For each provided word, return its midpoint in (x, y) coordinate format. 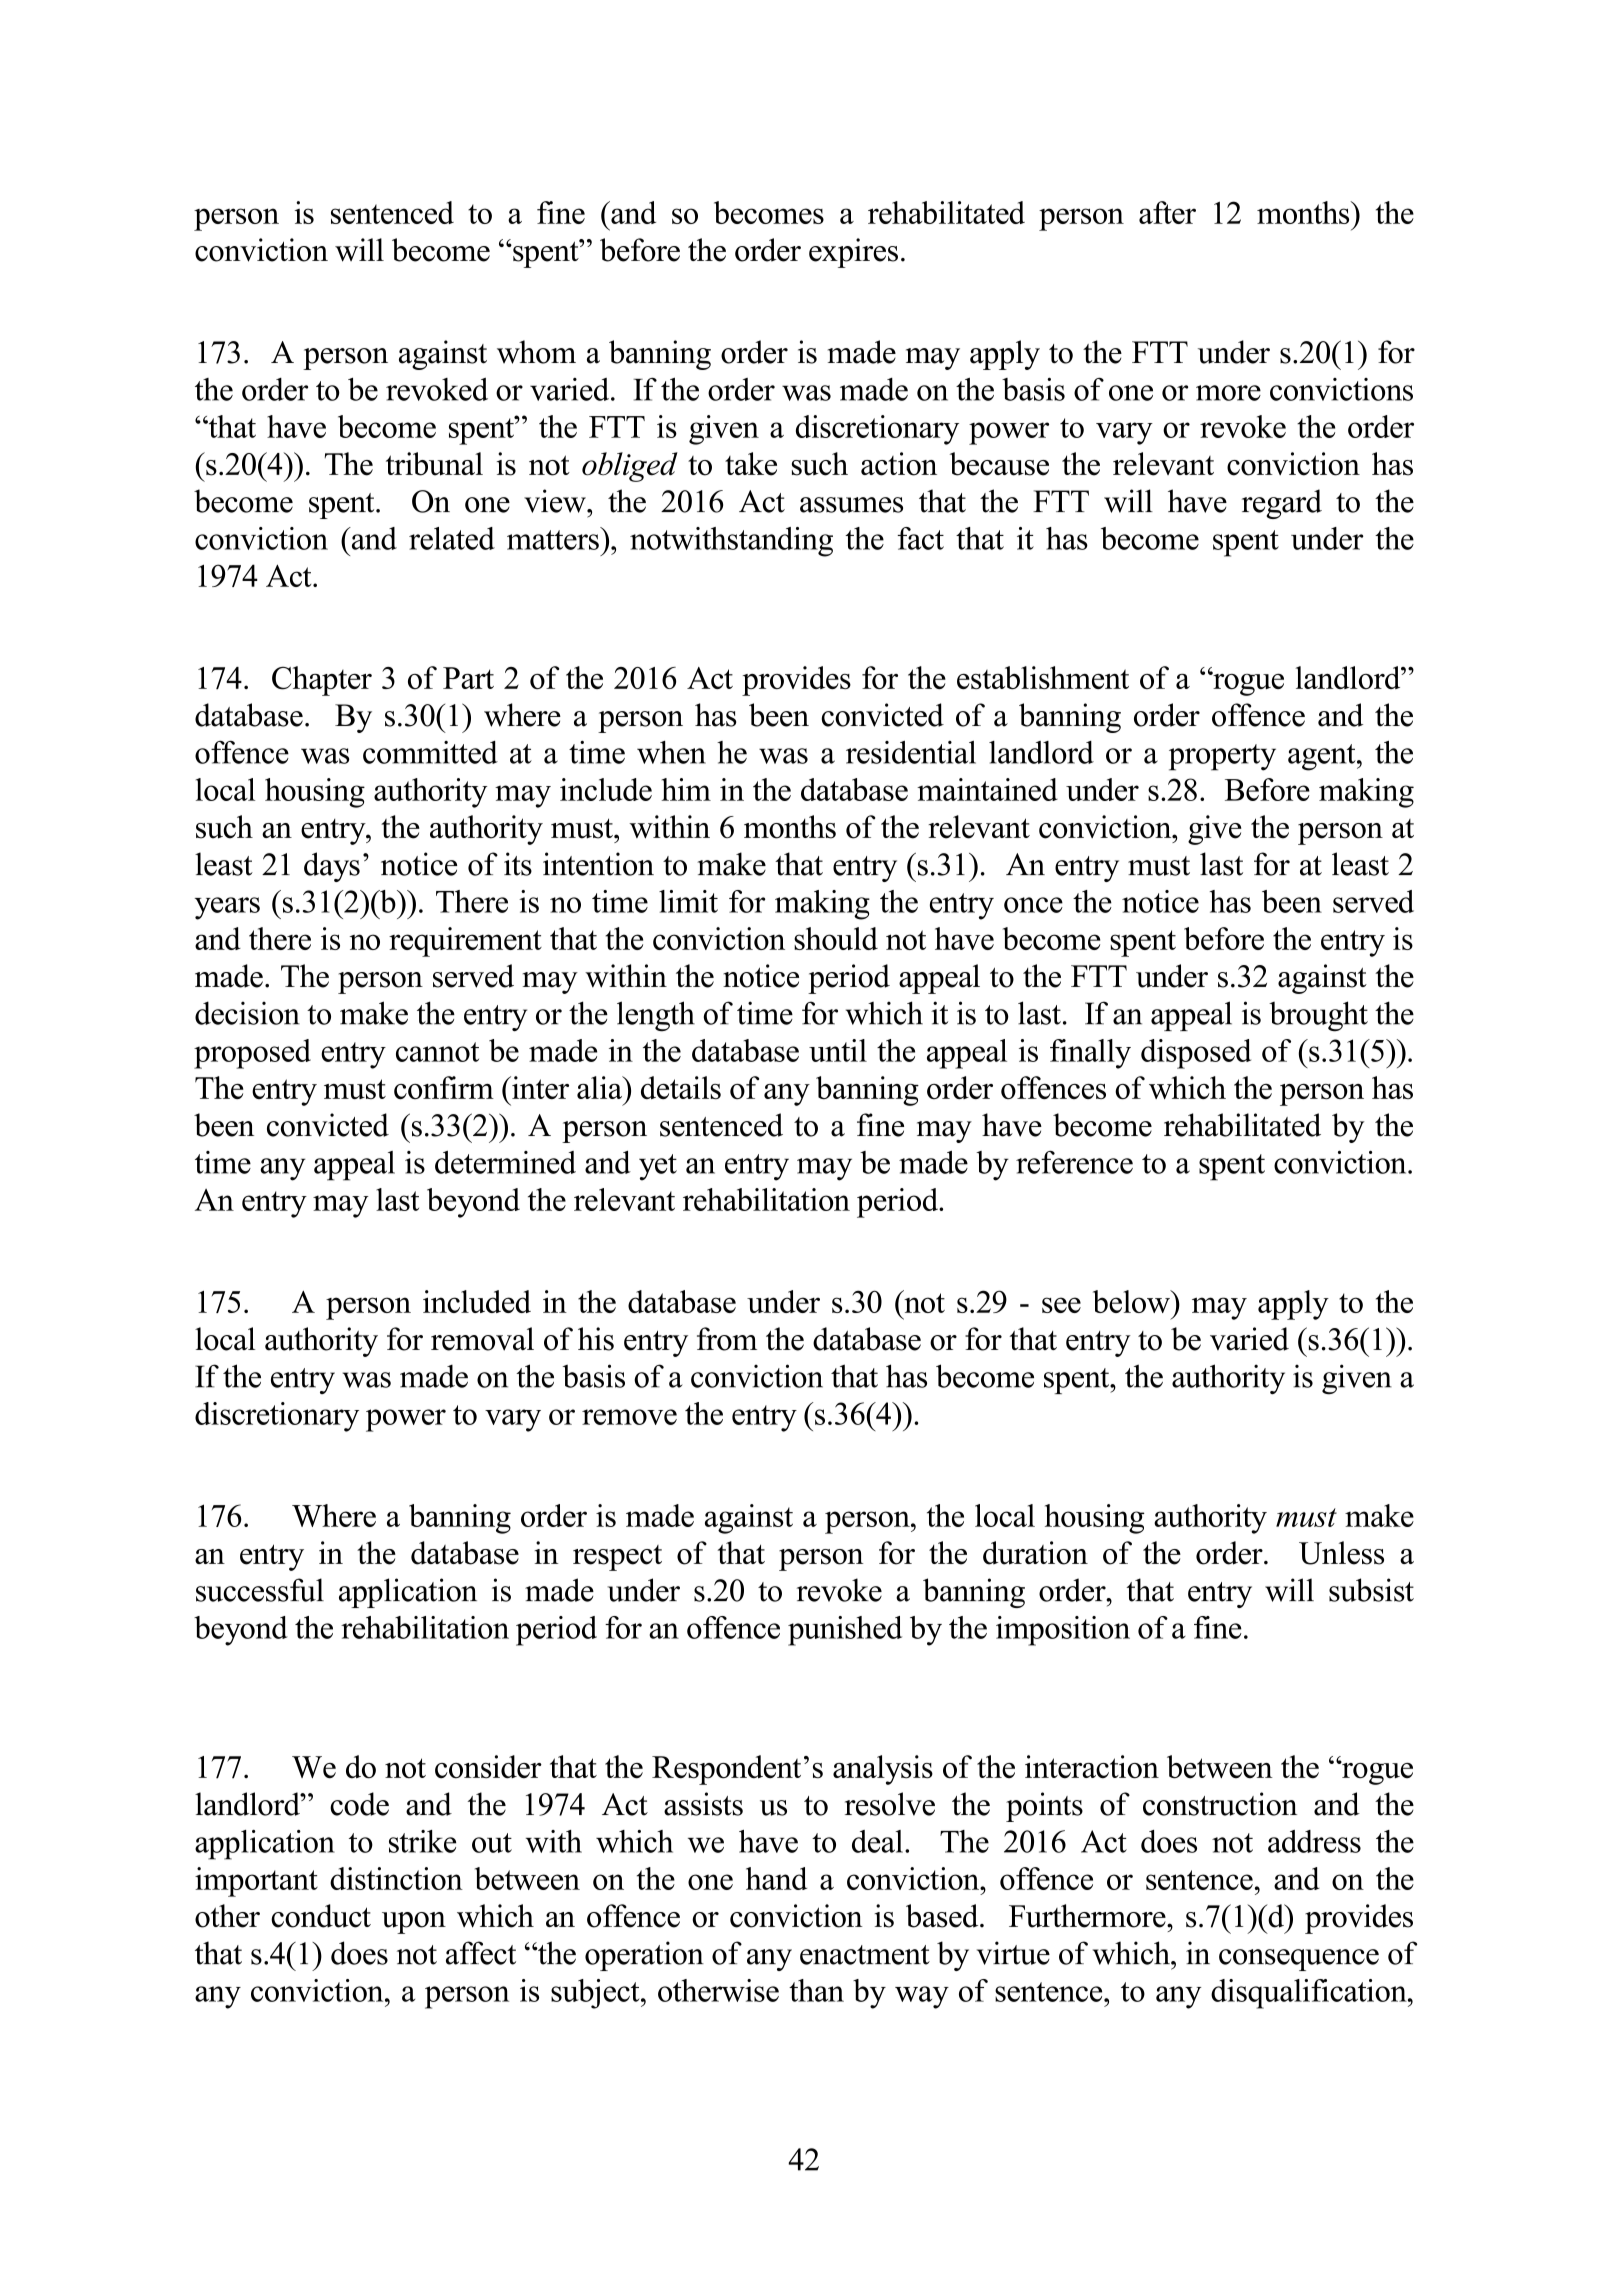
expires (853, 253)
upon (414, 1923)
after (1167, 212)
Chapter (322, 681)
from (727, 1339)
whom (536, 352)
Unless (1341, 1553)
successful (260, 1590)
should (836, 938)
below (1132, 1301)
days (332, 867)
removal (482, 1339)
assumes (851, 505)
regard (1282, 504)
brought (1318, 1016)
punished (845, 1631)
